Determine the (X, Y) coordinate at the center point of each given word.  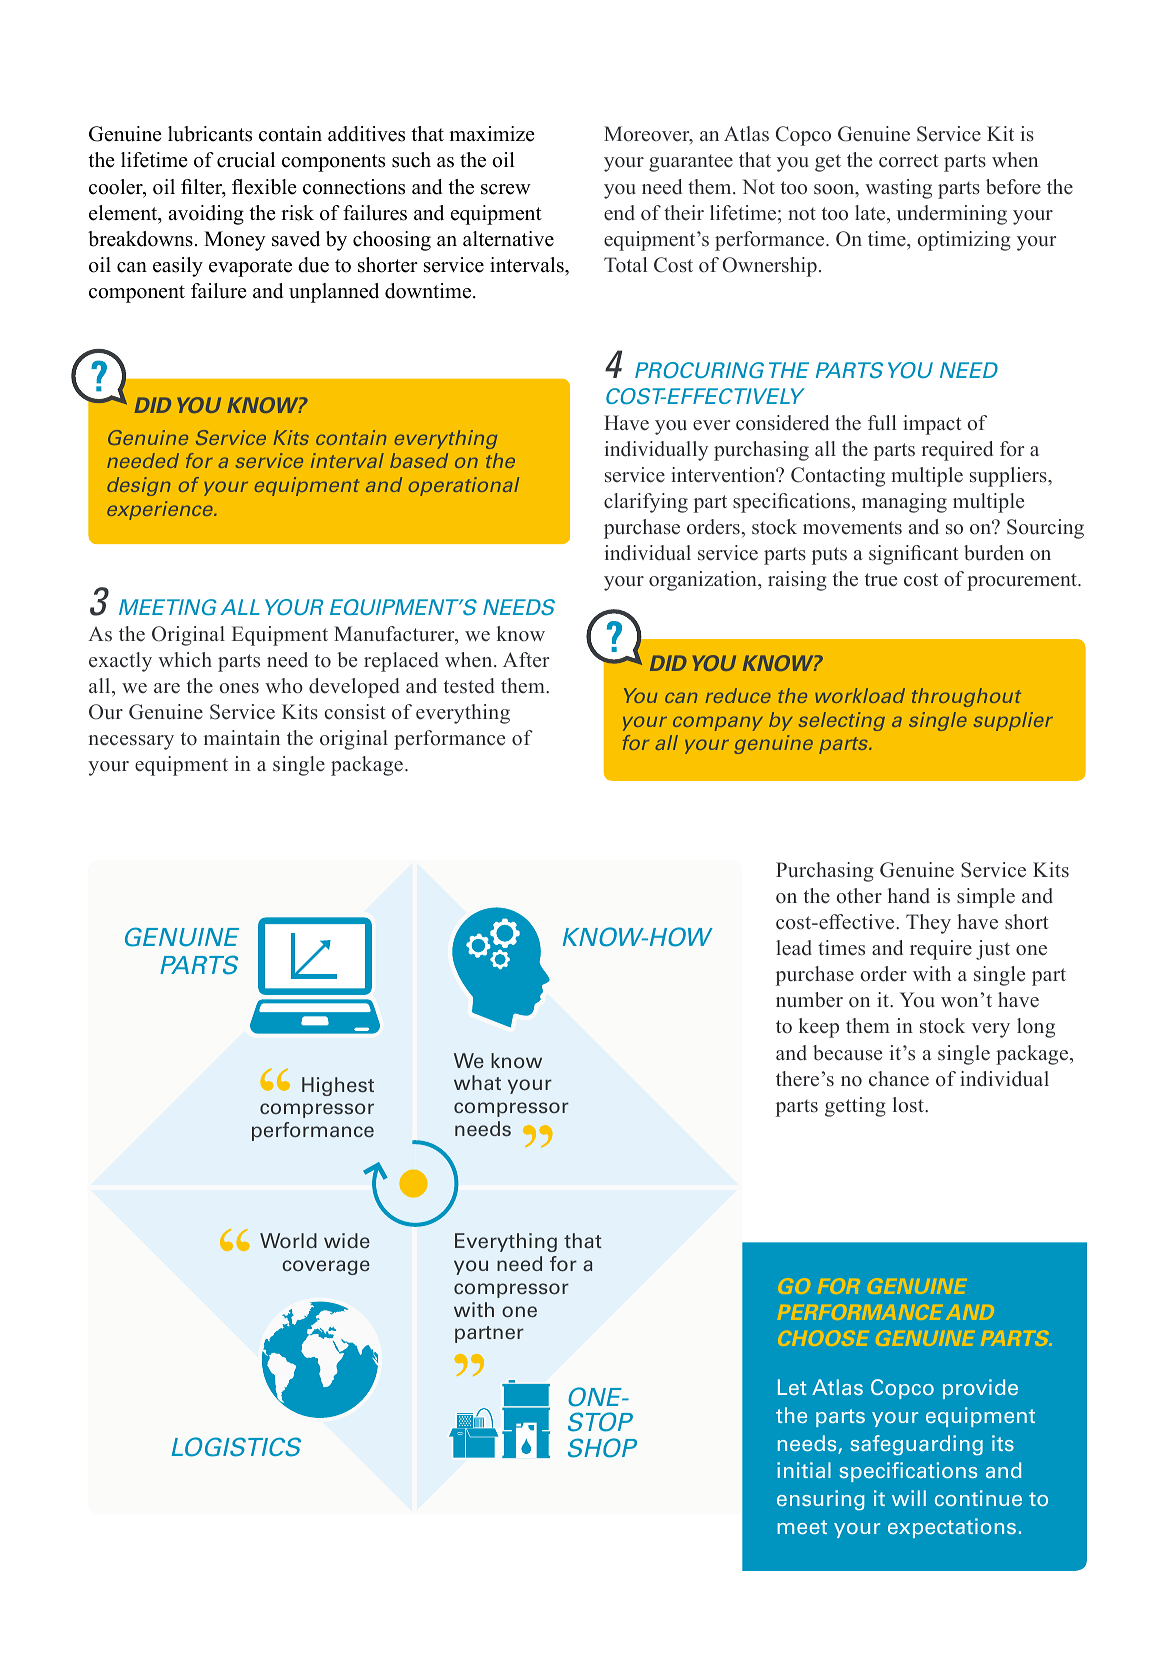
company (718, 723)
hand (909, 895)
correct (909, 161)
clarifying (646, 503)
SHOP (602, 1448)
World (288, 1241)
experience (161, 510)
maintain (242, 737)
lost (909, 1105)
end (619, 213)
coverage (326, 1267)
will (909, 1498)
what (477, 1082)
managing (904, 503)
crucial (246, 160)
